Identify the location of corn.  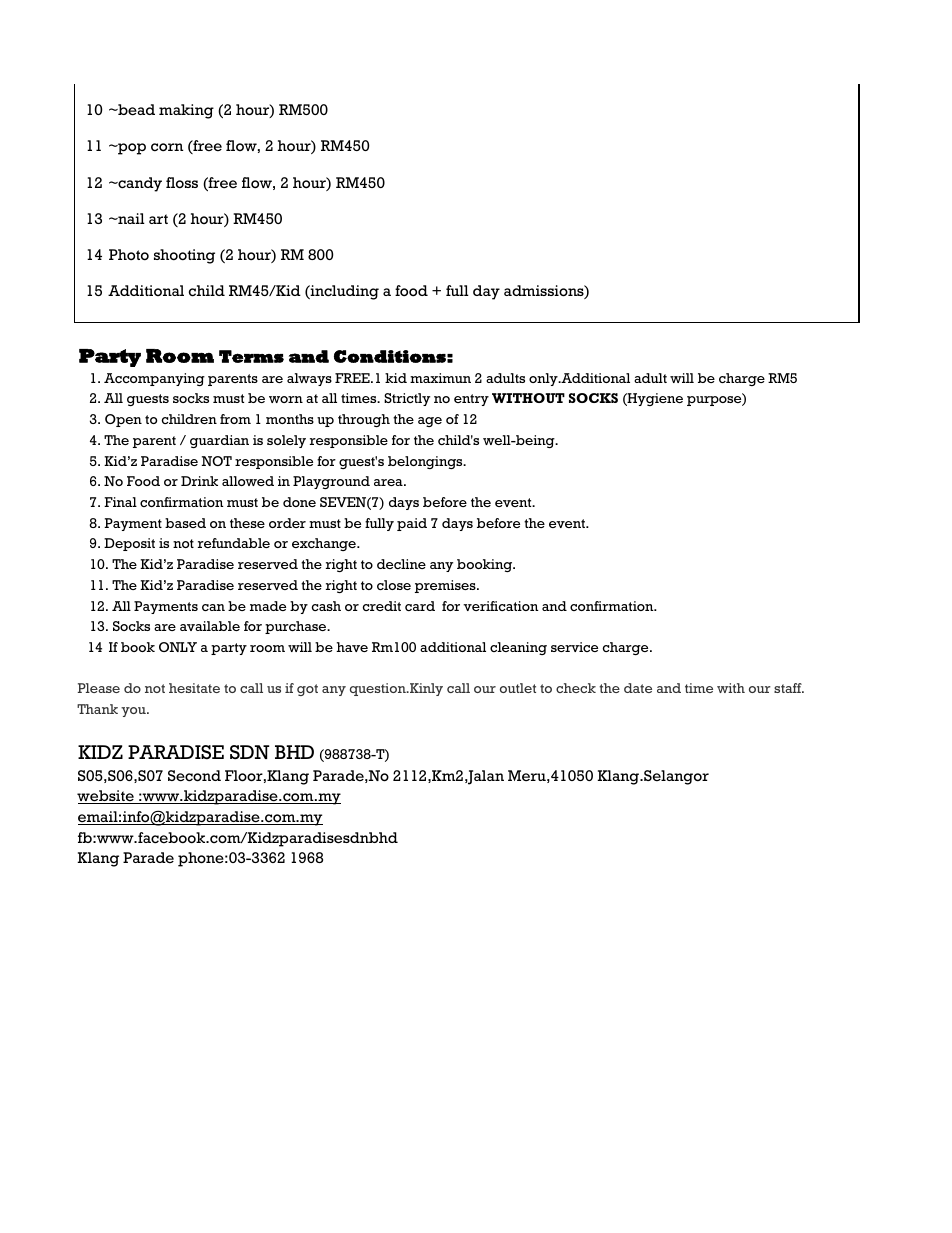
(167, 147).
